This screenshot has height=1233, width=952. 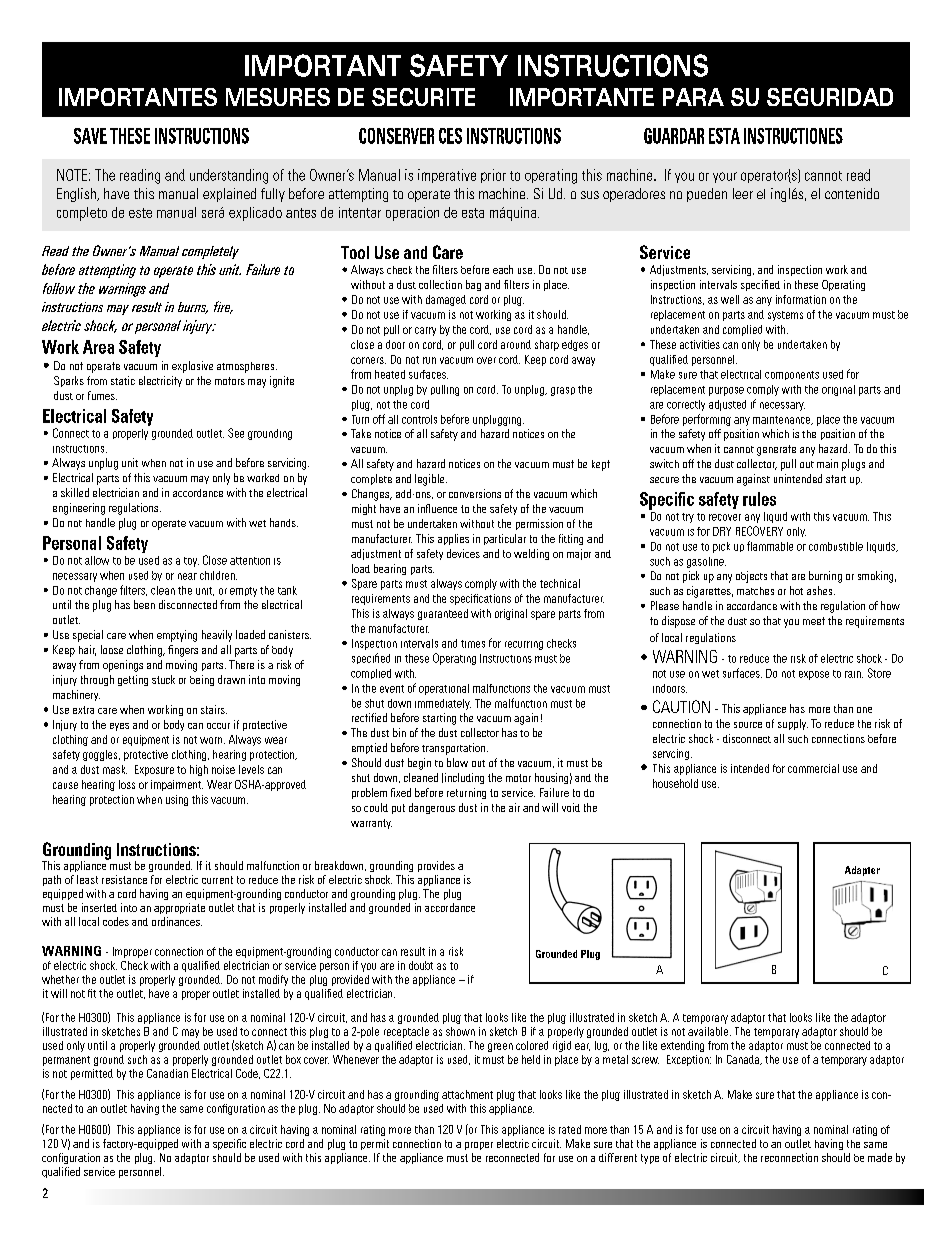 I want to click on been, so click(x=144, y=604).
